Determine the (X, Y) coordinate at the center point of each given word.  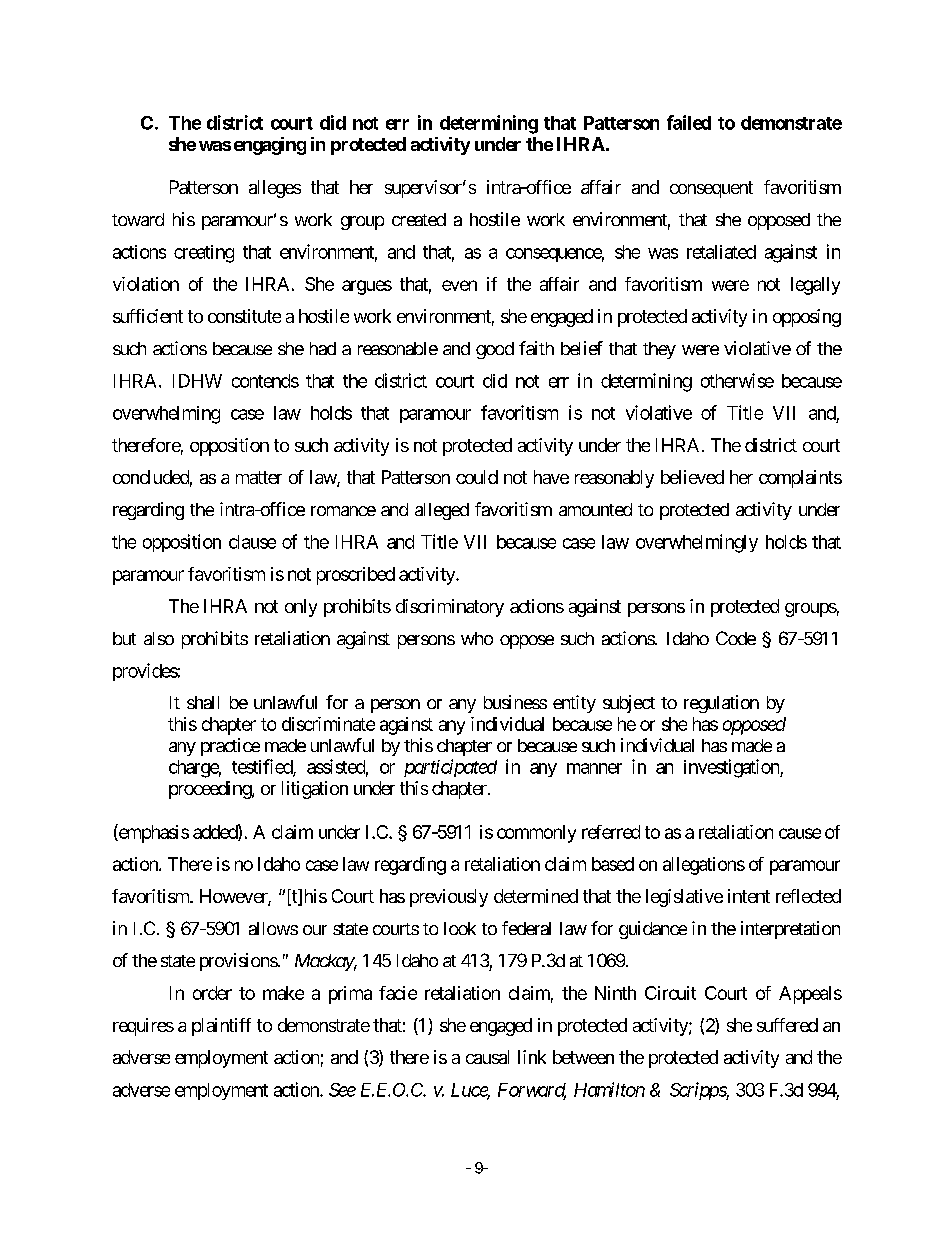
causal (487, 1057)
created (419, 219)
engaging (270, 146)
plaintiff (221, 1027)
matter (259, 477)
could (477, 477)
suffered (787, 1025)
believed (692, 477)
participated (450, 768)
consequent (711, 189)
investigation (732, 768)
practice (230, 747)
